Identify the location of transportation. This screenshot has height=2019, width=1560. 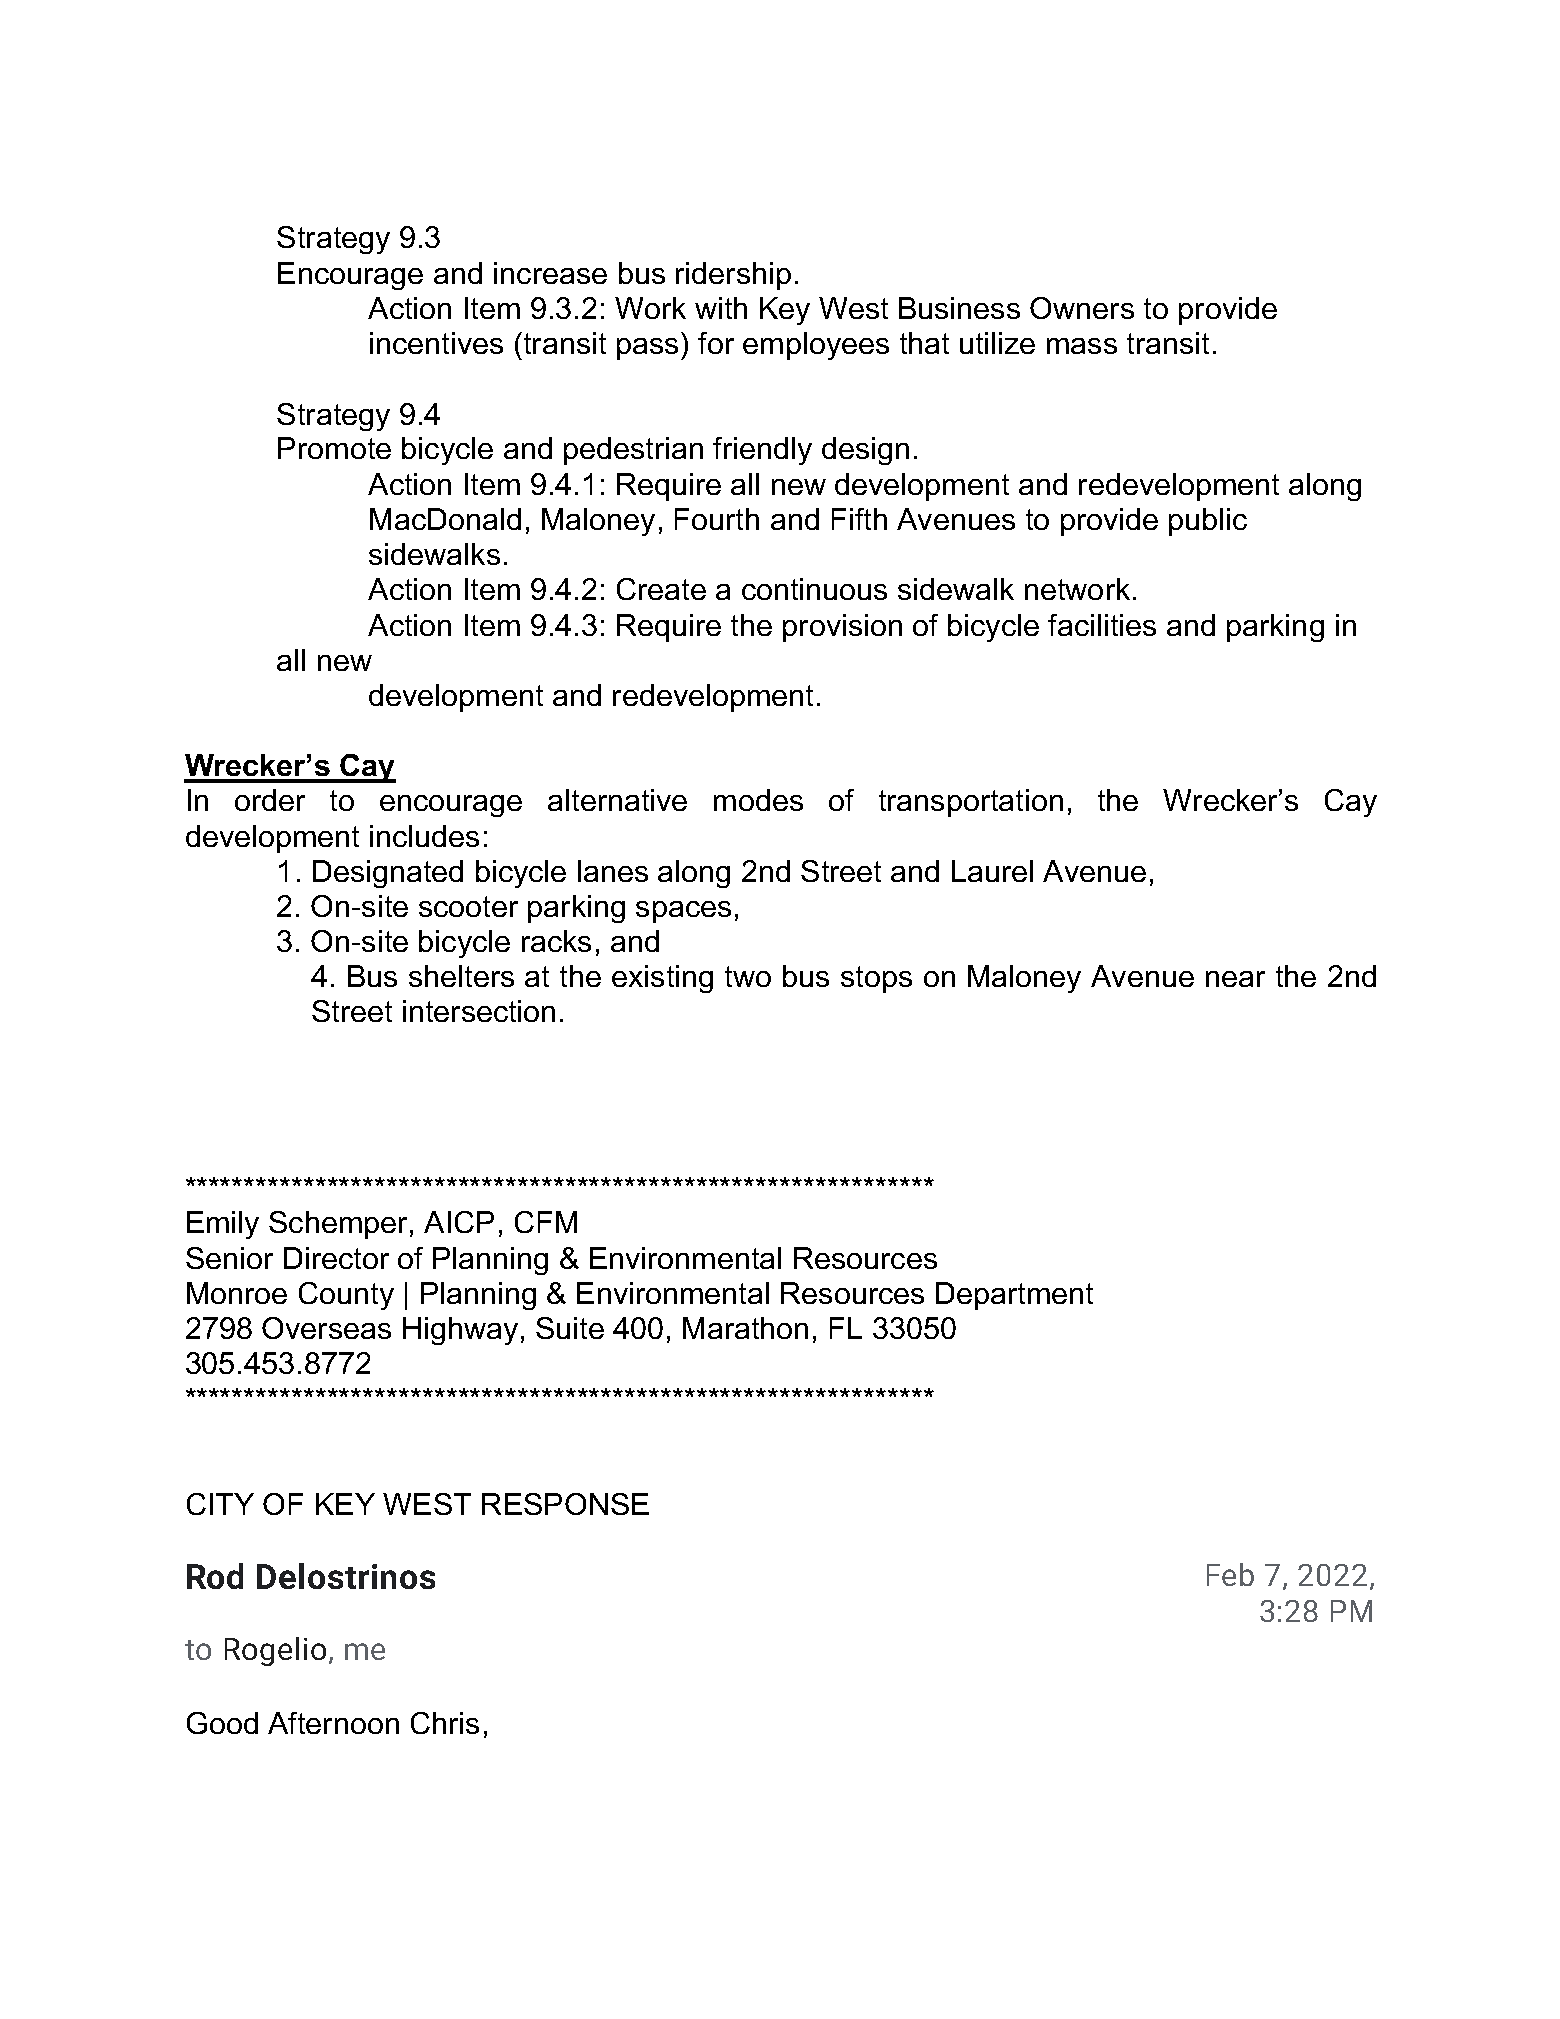
(971, 803).
